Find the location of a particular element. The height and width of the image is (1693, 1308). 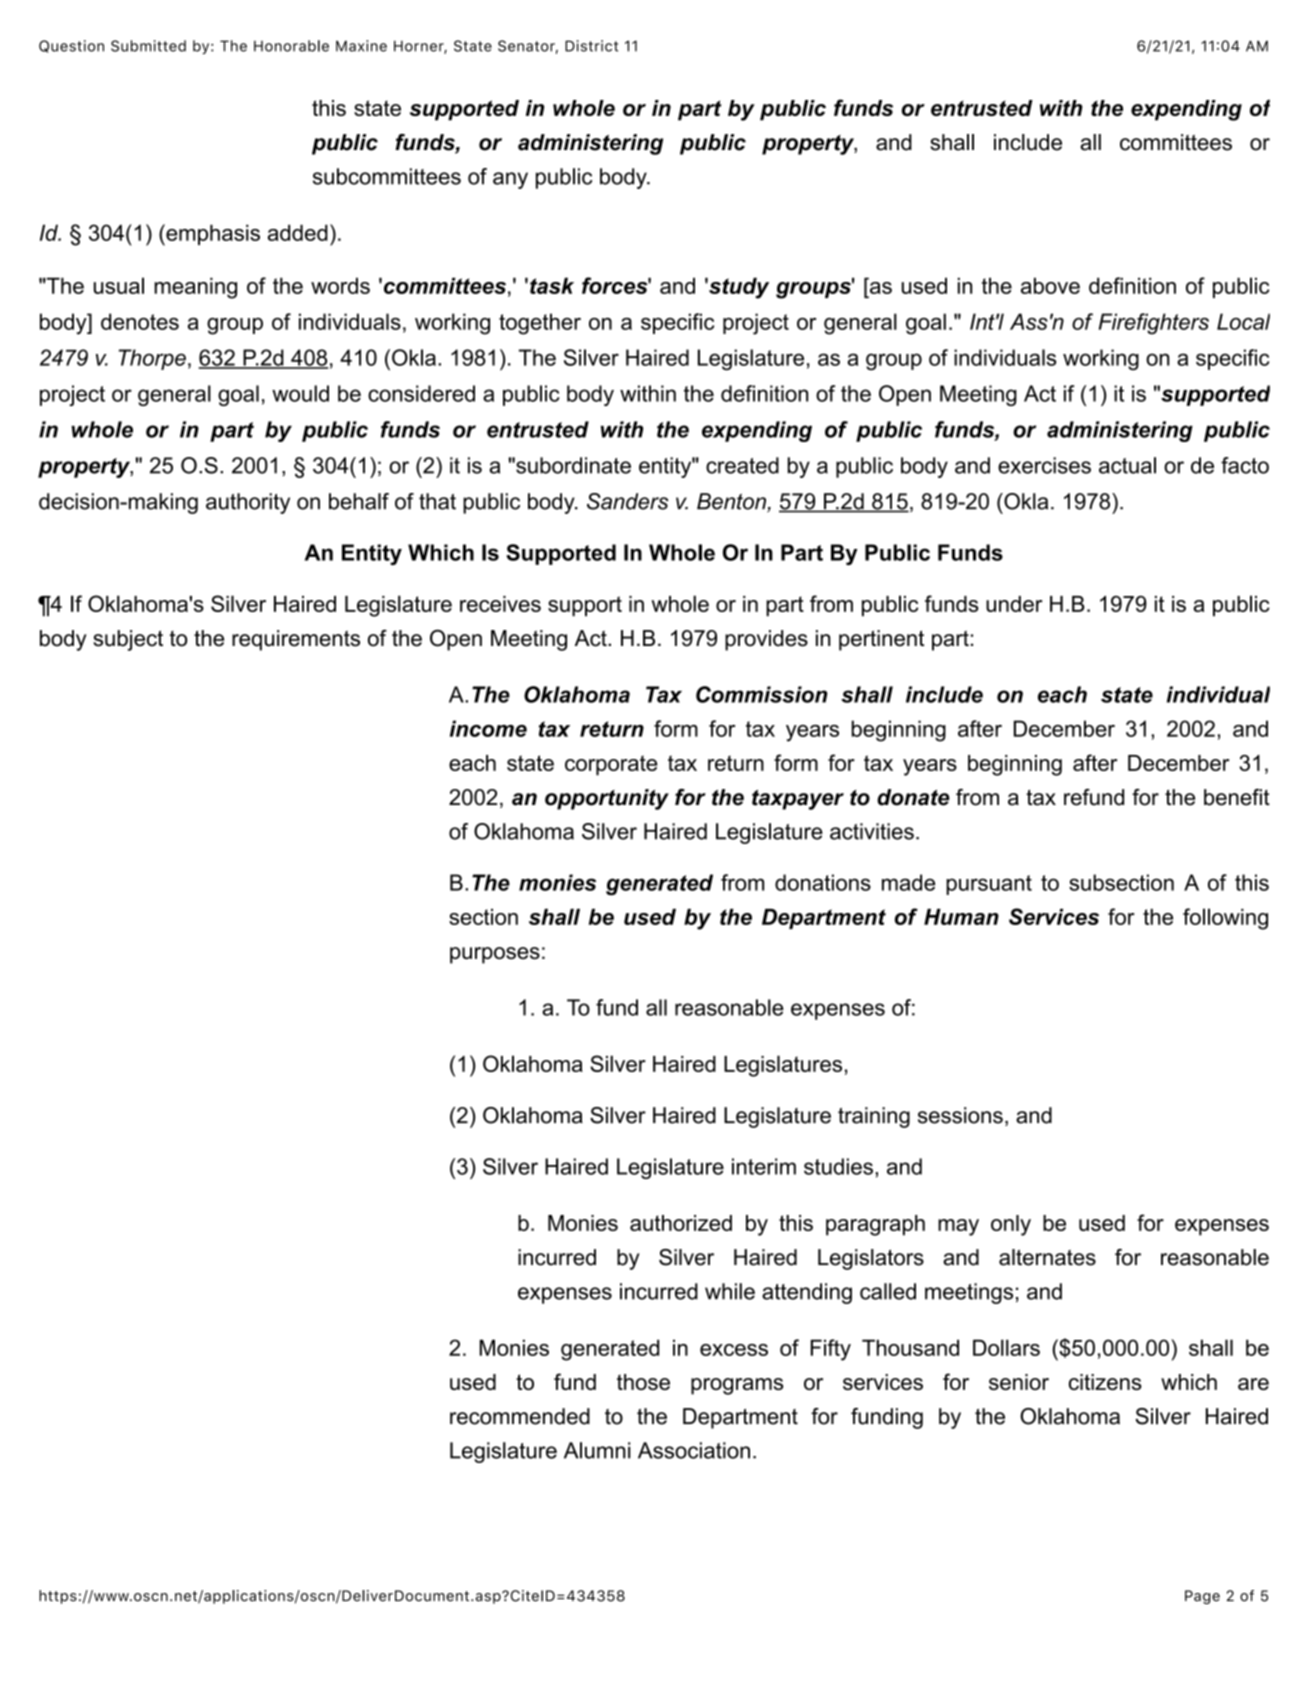

Commission is located at coordinates (762, 694).
